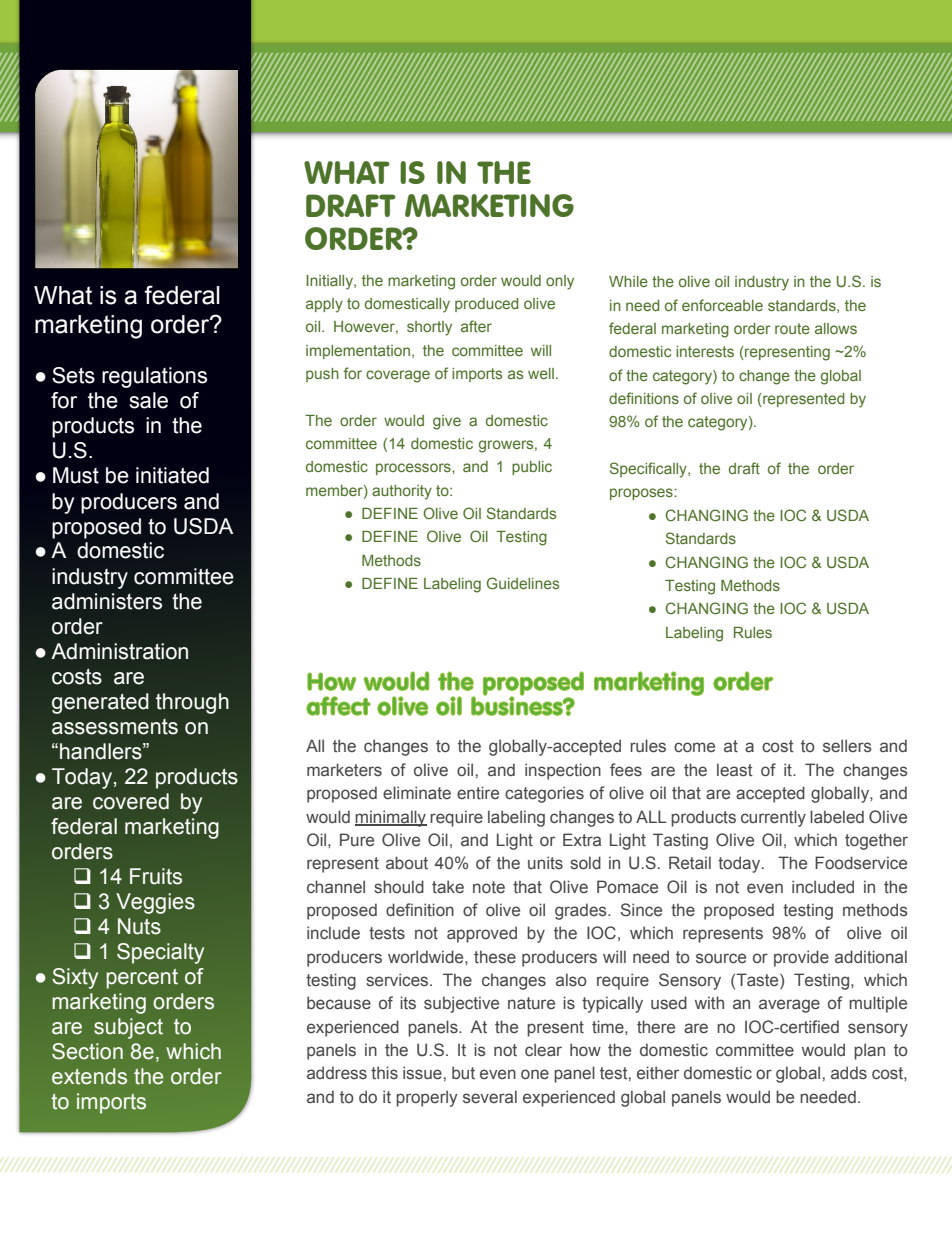 This page has width=952, height=1233. Describe the element at coordinates (861, 863) in the page. I see `Foodservice` at that location.
